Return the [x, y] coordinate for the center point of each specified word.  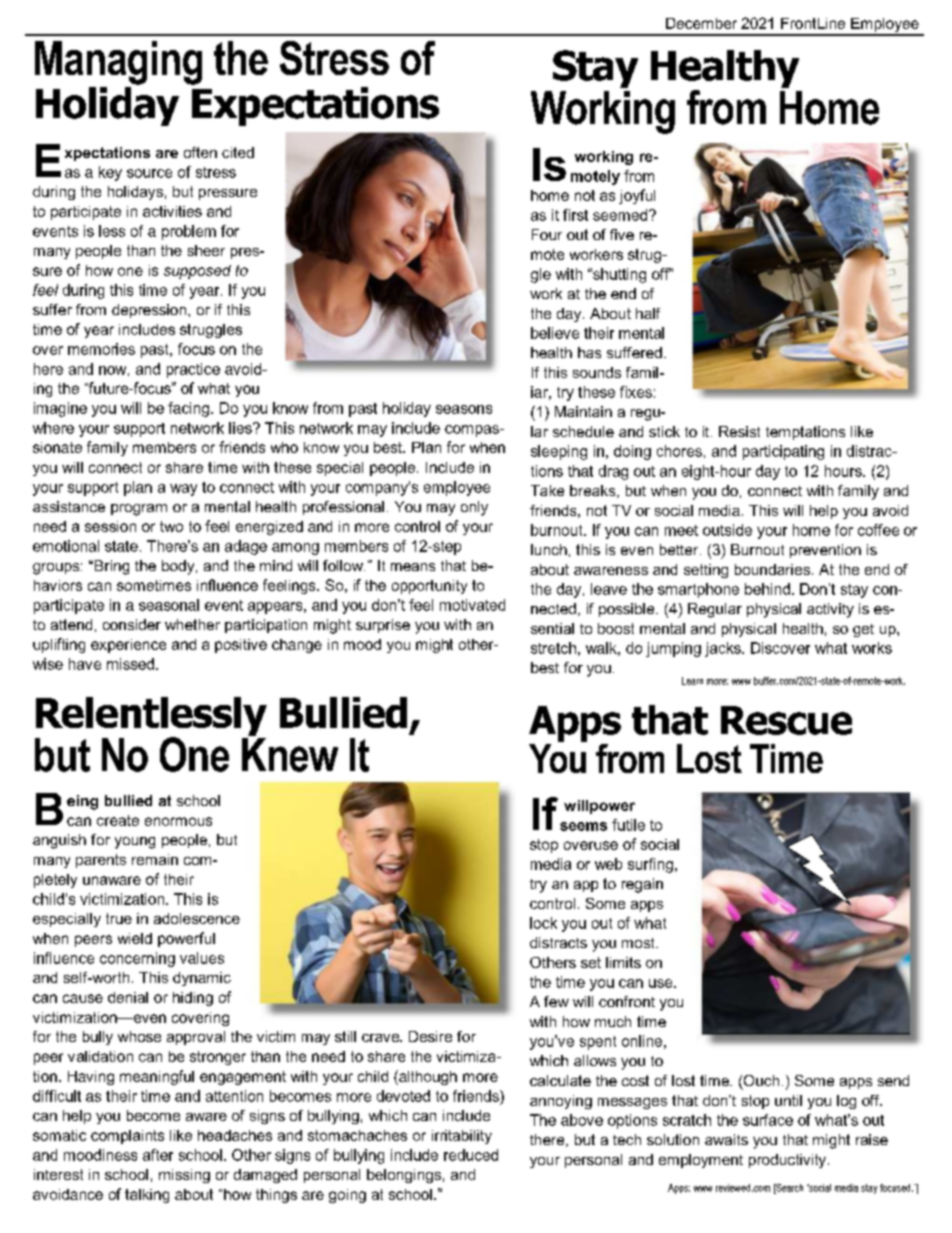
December [701, 23]
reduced [471, 1155]
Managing [118, 63]
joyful [637, 196]
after [158, 1155]
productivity [789, 1161]
